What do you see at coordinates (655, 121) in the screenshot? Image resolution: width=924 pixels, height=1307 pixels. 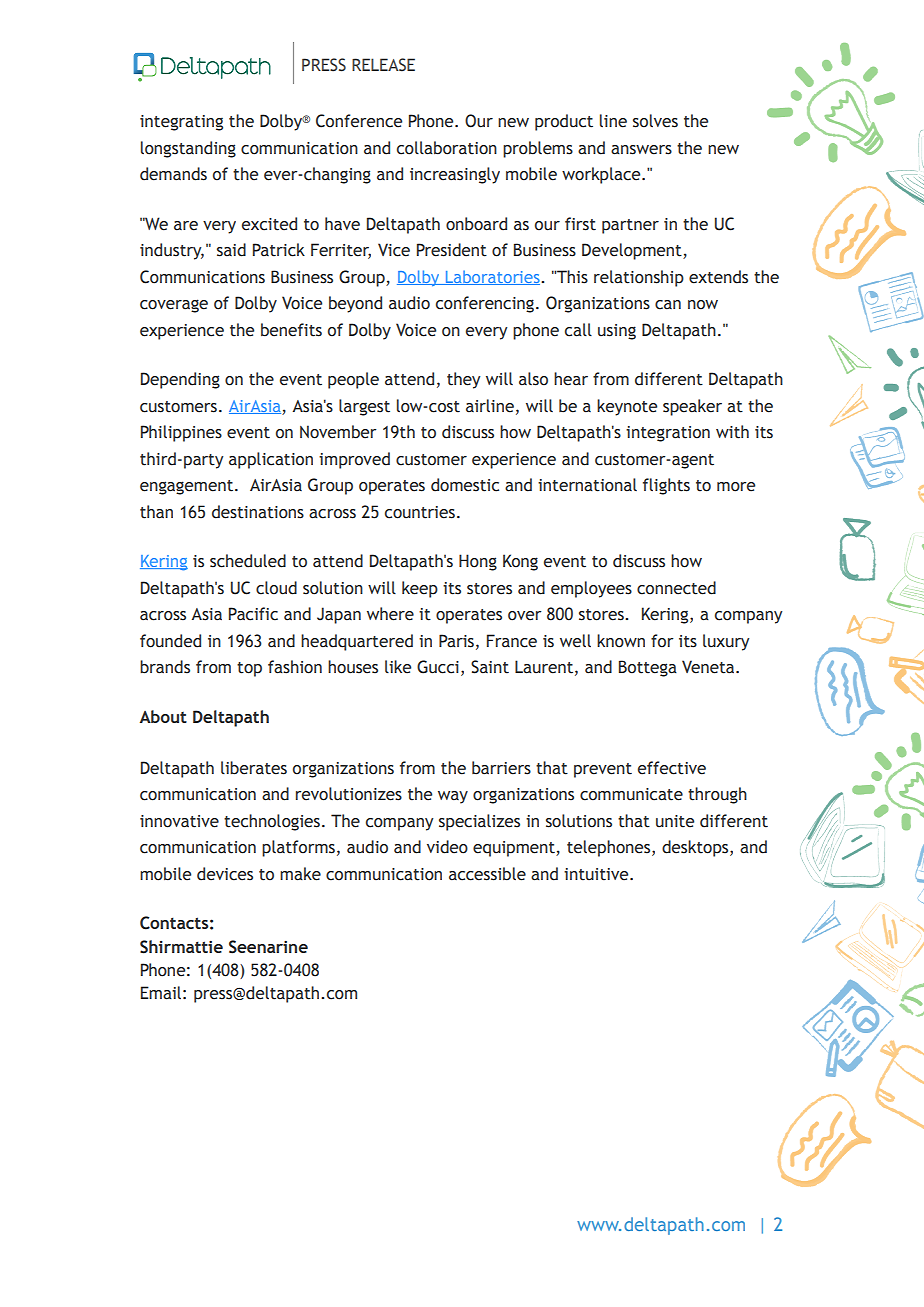 I see `solves` at bounding box center [655, 121].
